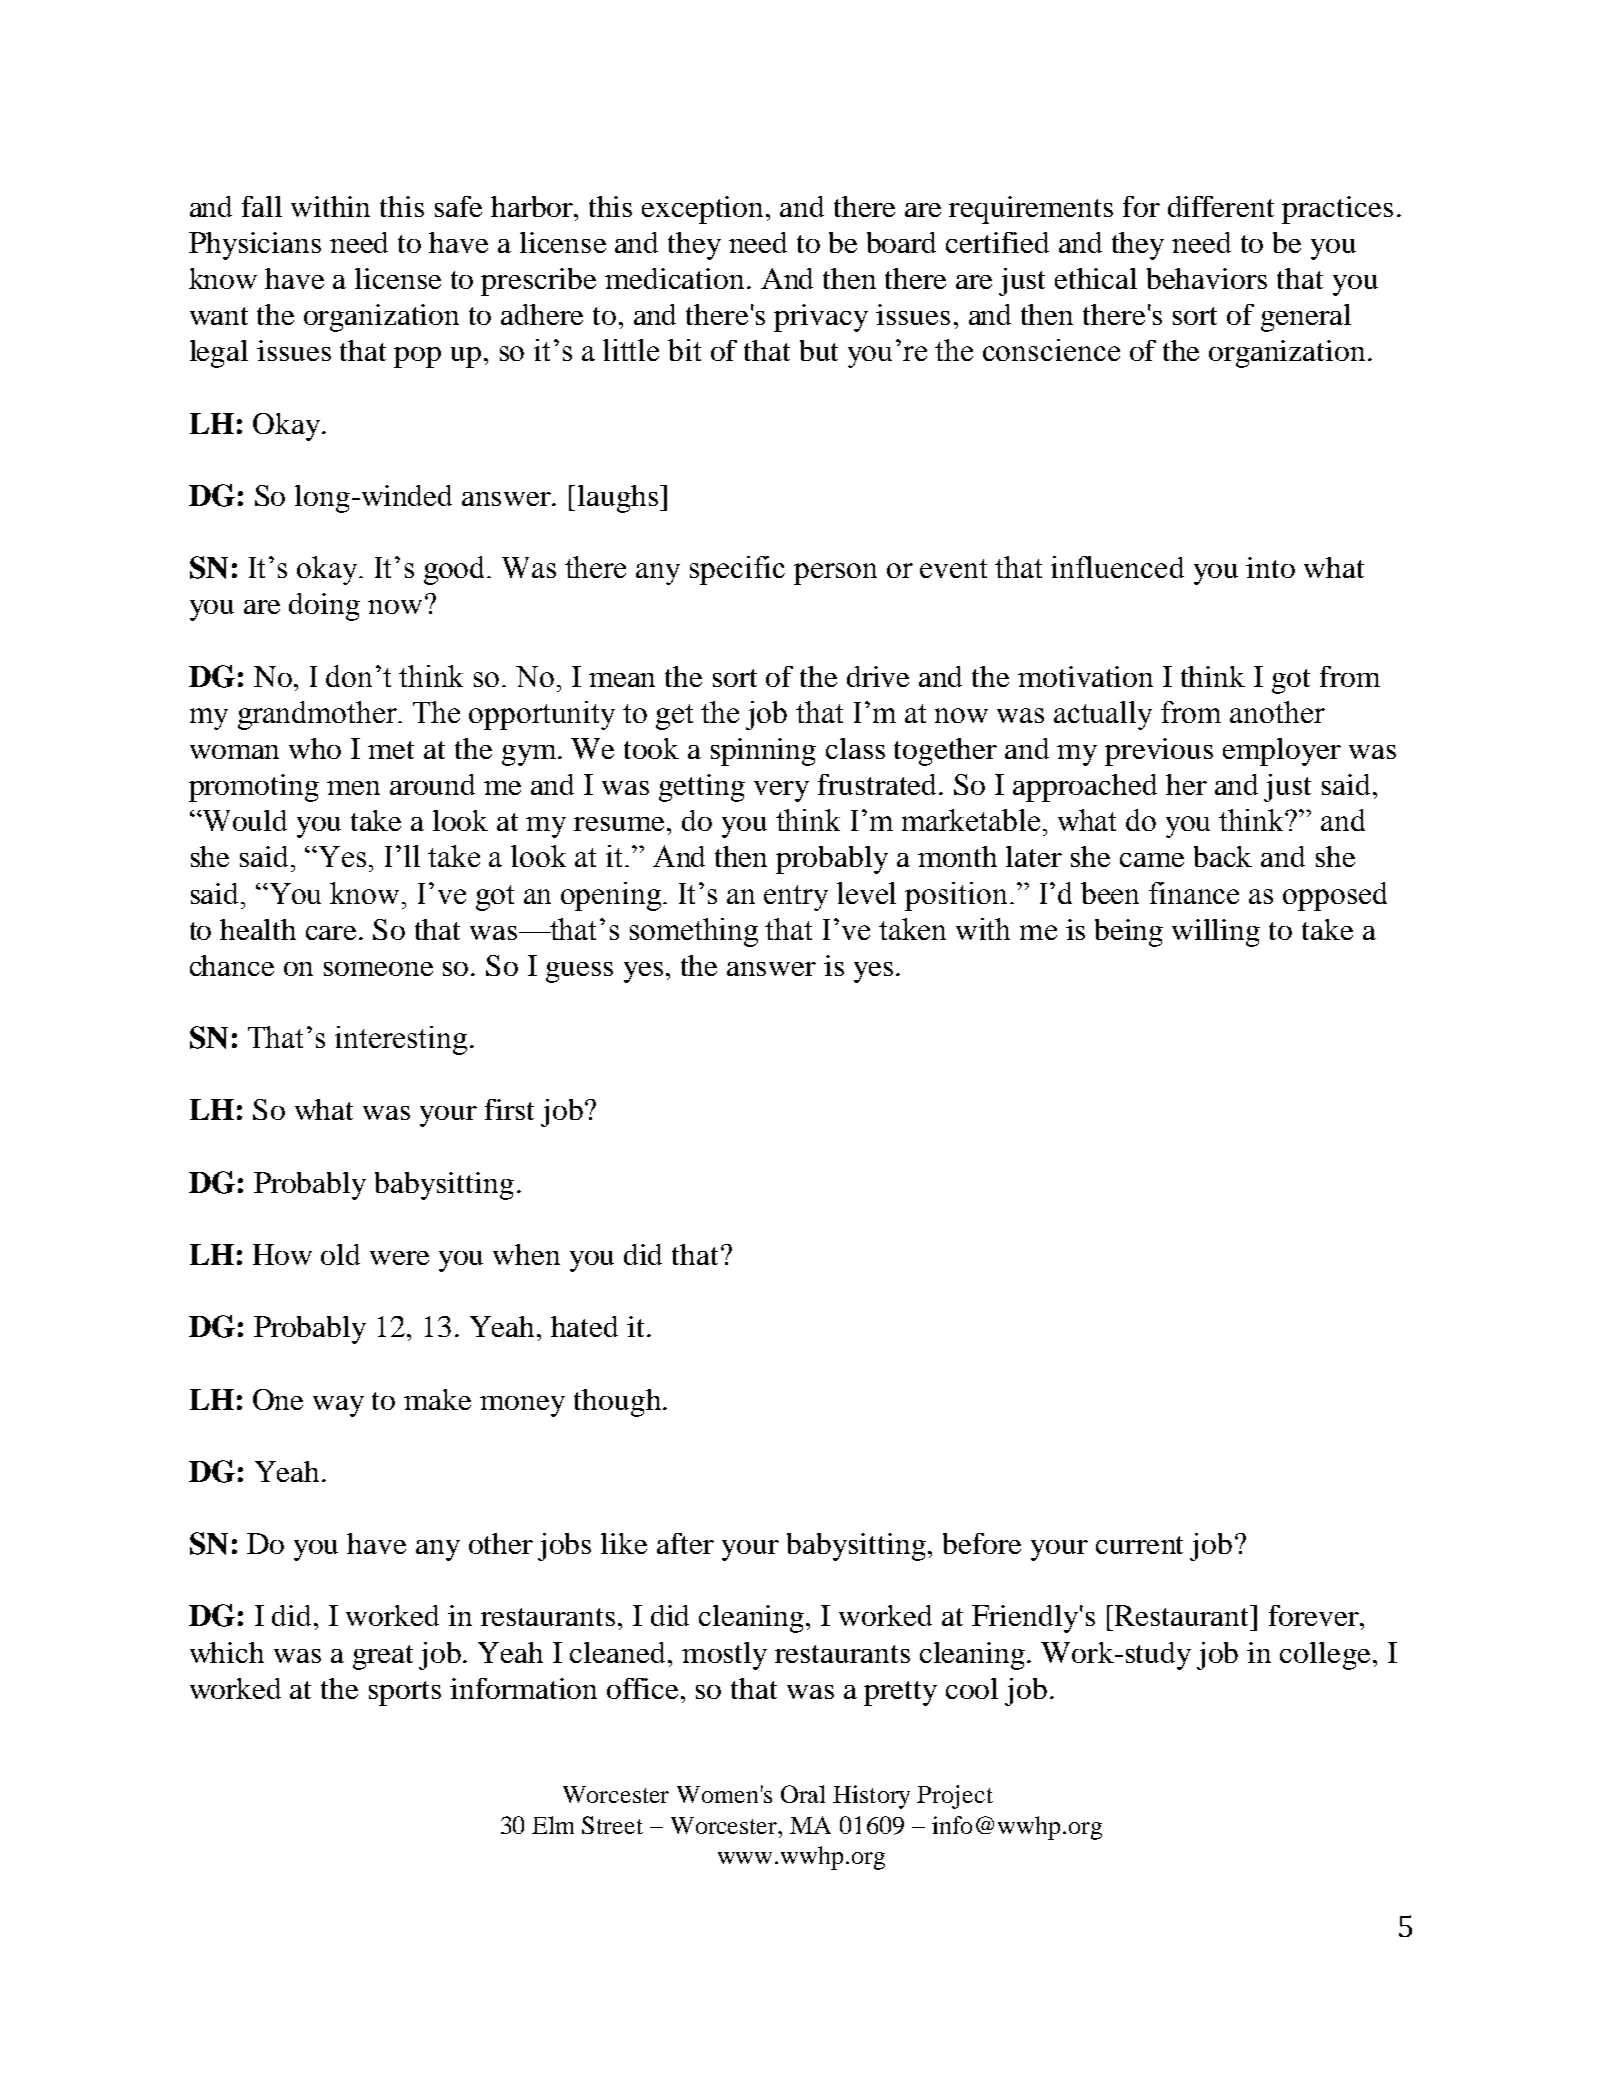 Image resolution: width=1603 pixels, height=2074 pixels. Describe the element at coordinates (255, 246) in the image. I see `Physicians` at that location.
